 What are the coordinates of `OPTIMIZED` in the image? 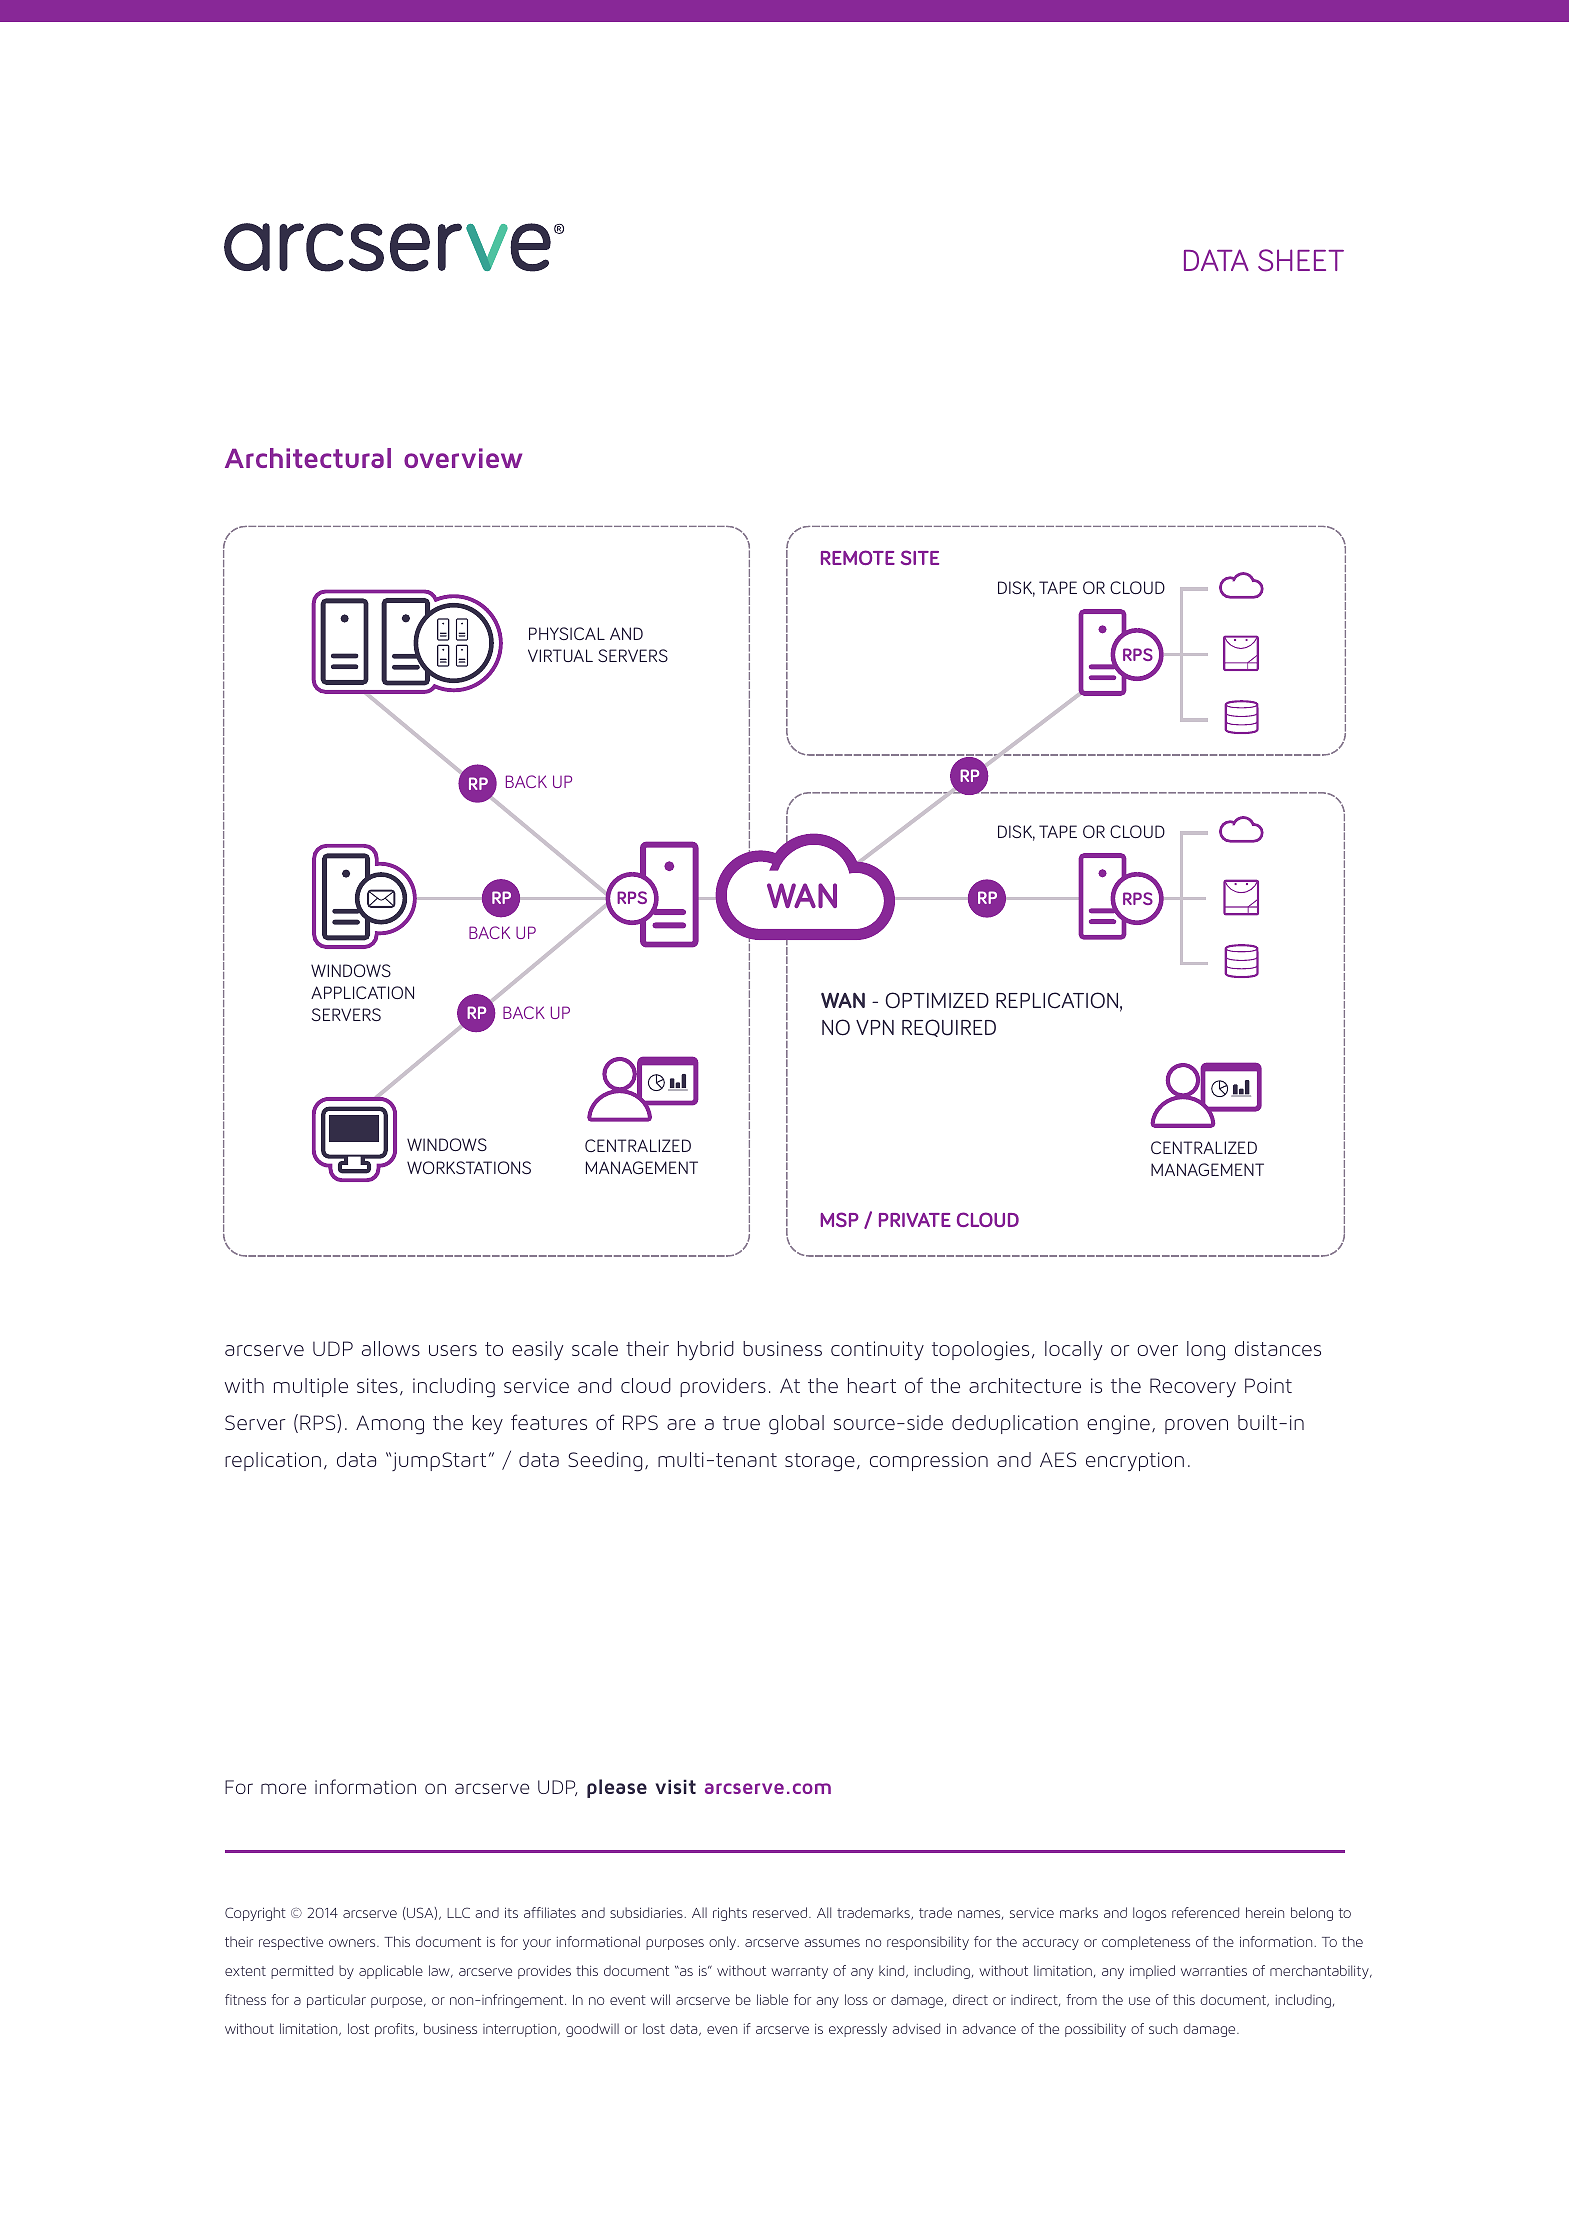 It's located at (937, 1000).
